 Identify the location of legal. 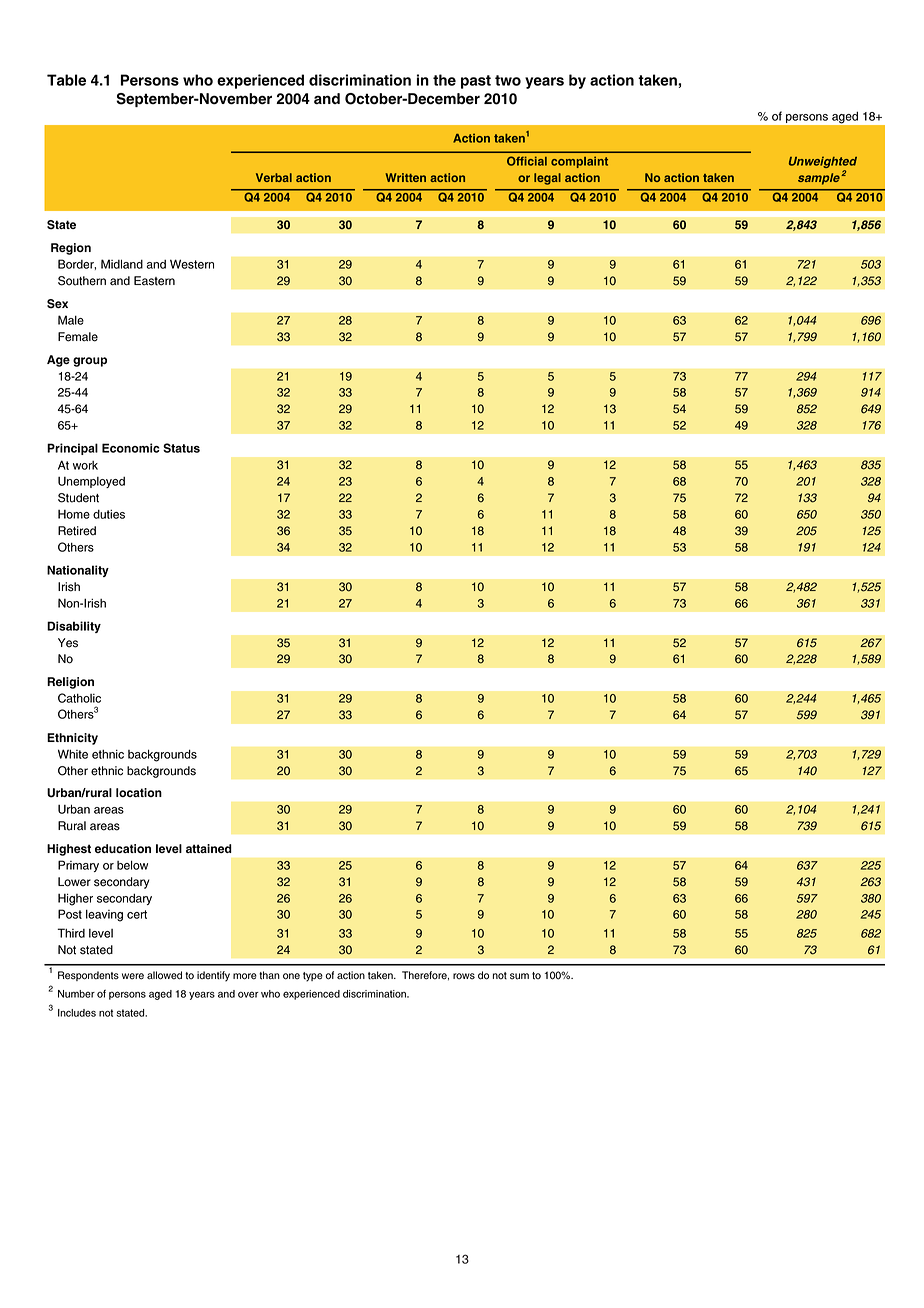
(547, 179).
